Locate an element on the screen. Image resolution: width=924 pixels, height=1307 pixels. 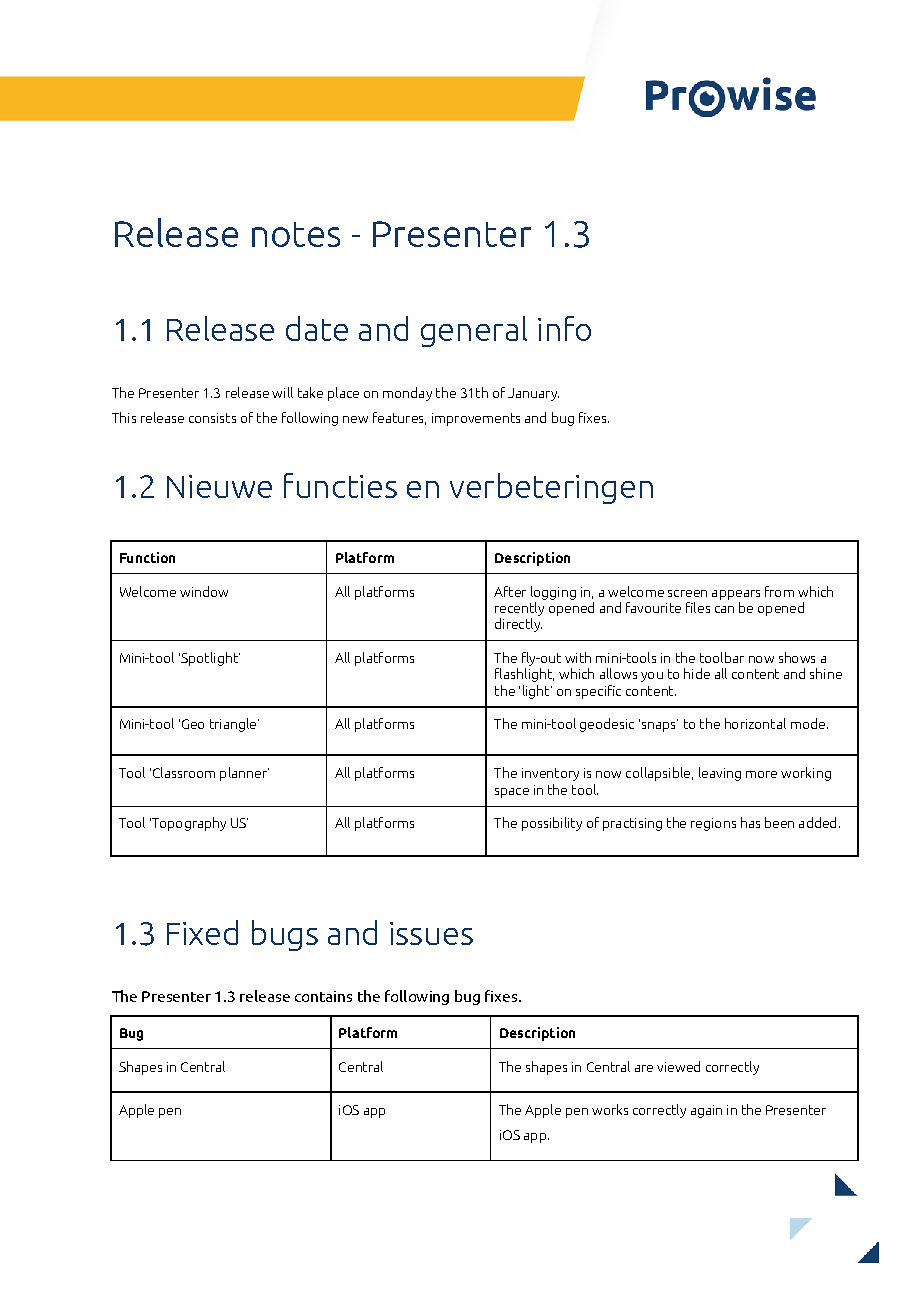
directly is located at coordinates (518, 625).
